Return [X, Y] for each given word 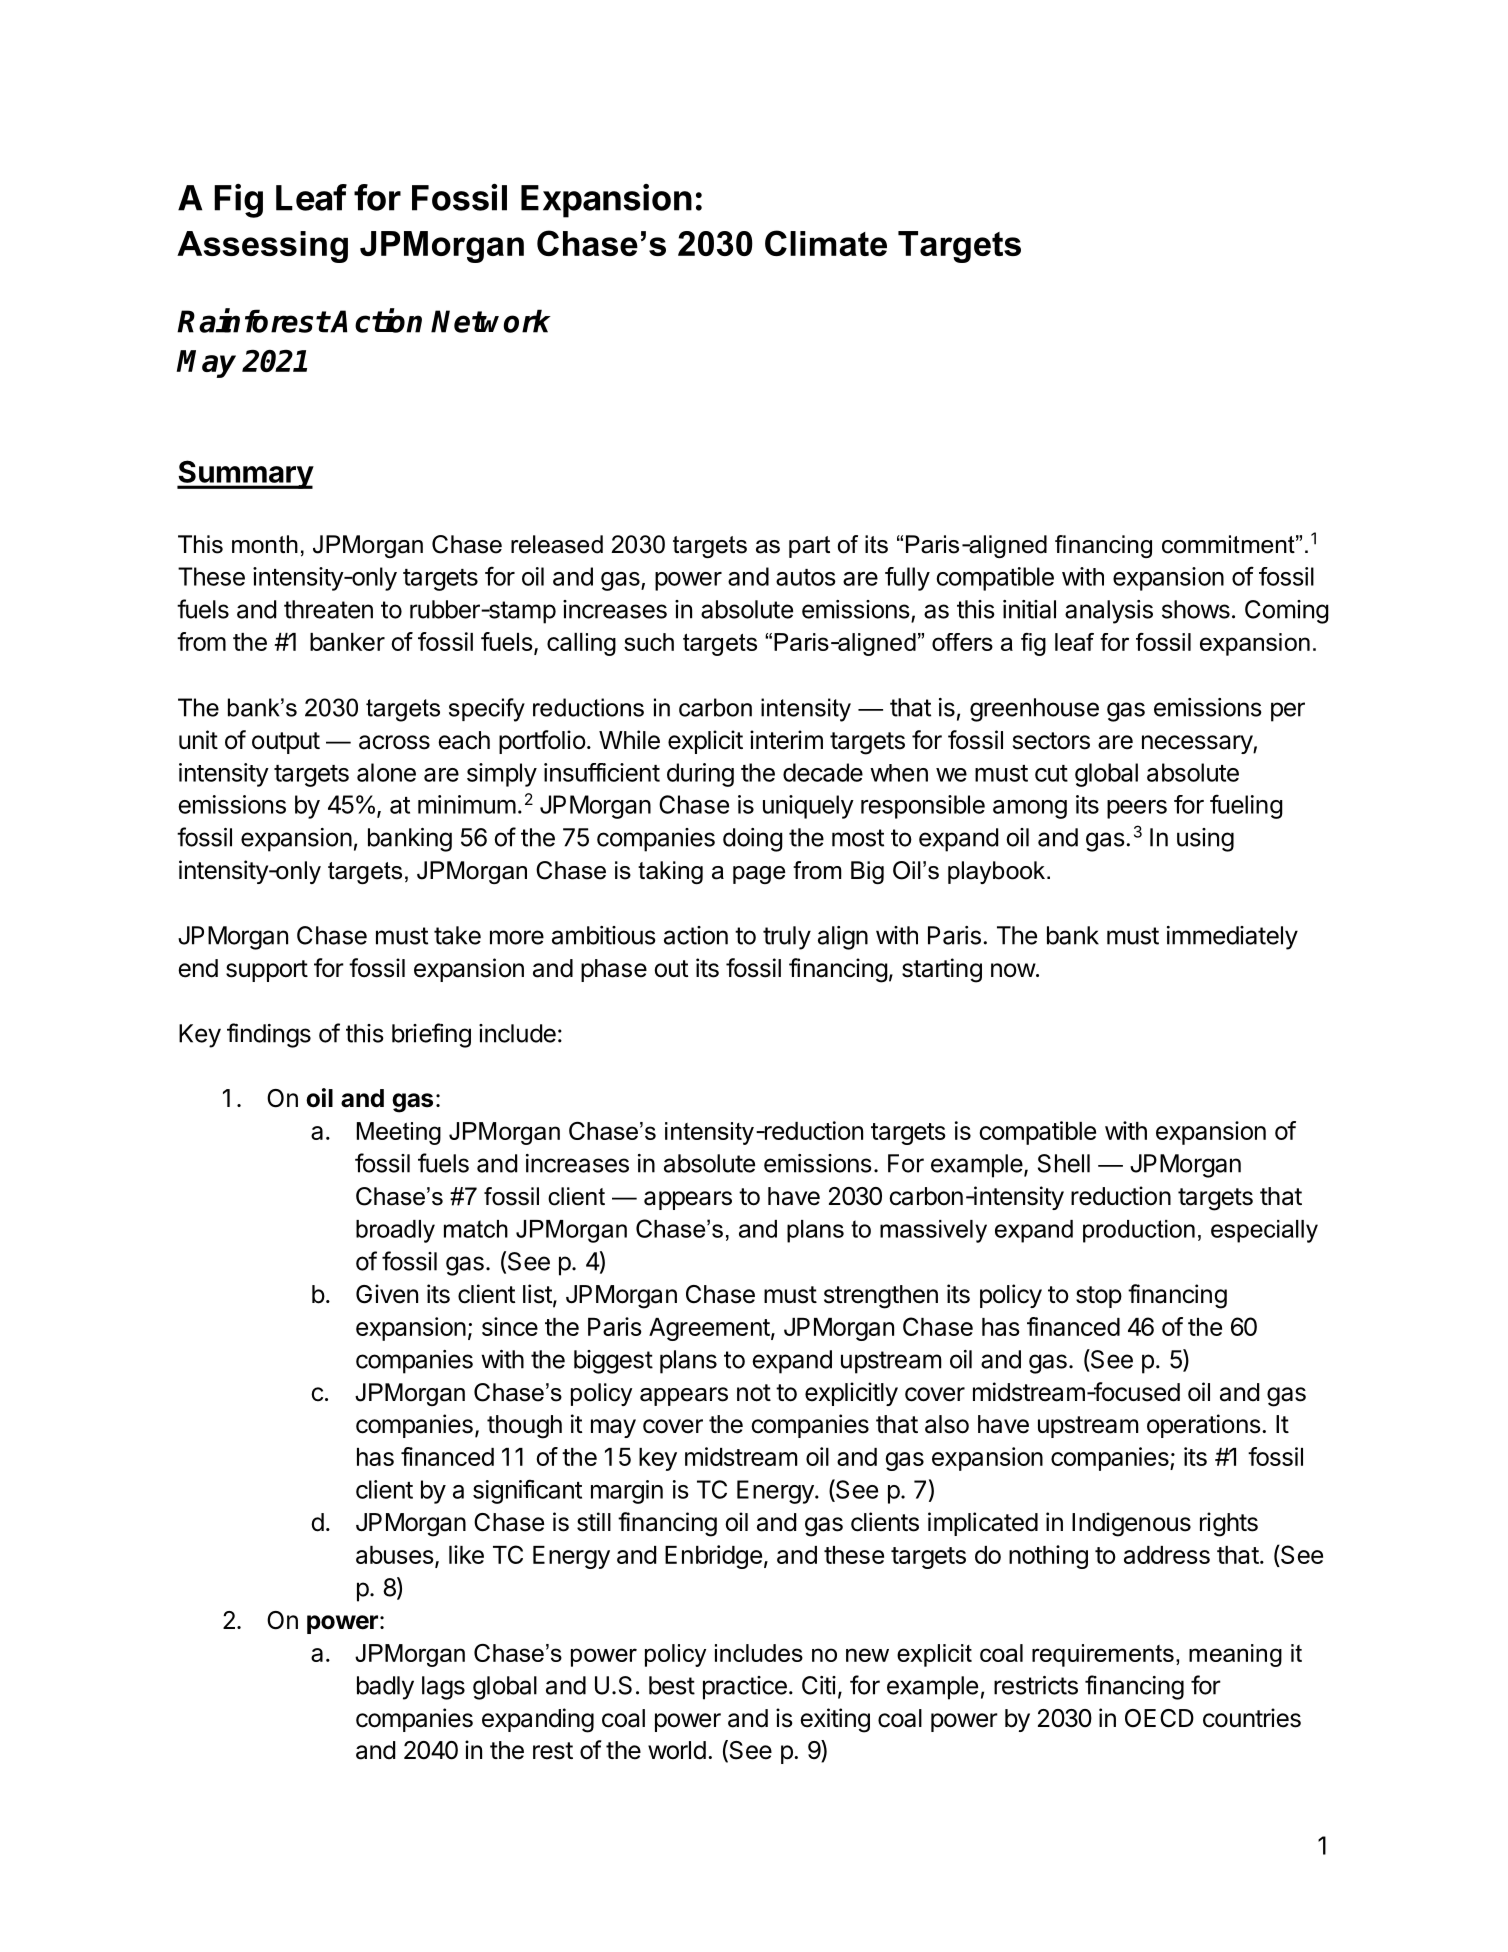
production [1139, 1231]
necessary [1198, 744]
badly [385, 1688]
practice [745, 1688]
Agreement [709, 1329]
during [700, 775]
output [286, 743]
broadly [395, 1231]
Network [491, 321]
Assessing [262, 247]
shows [1196, 609]
